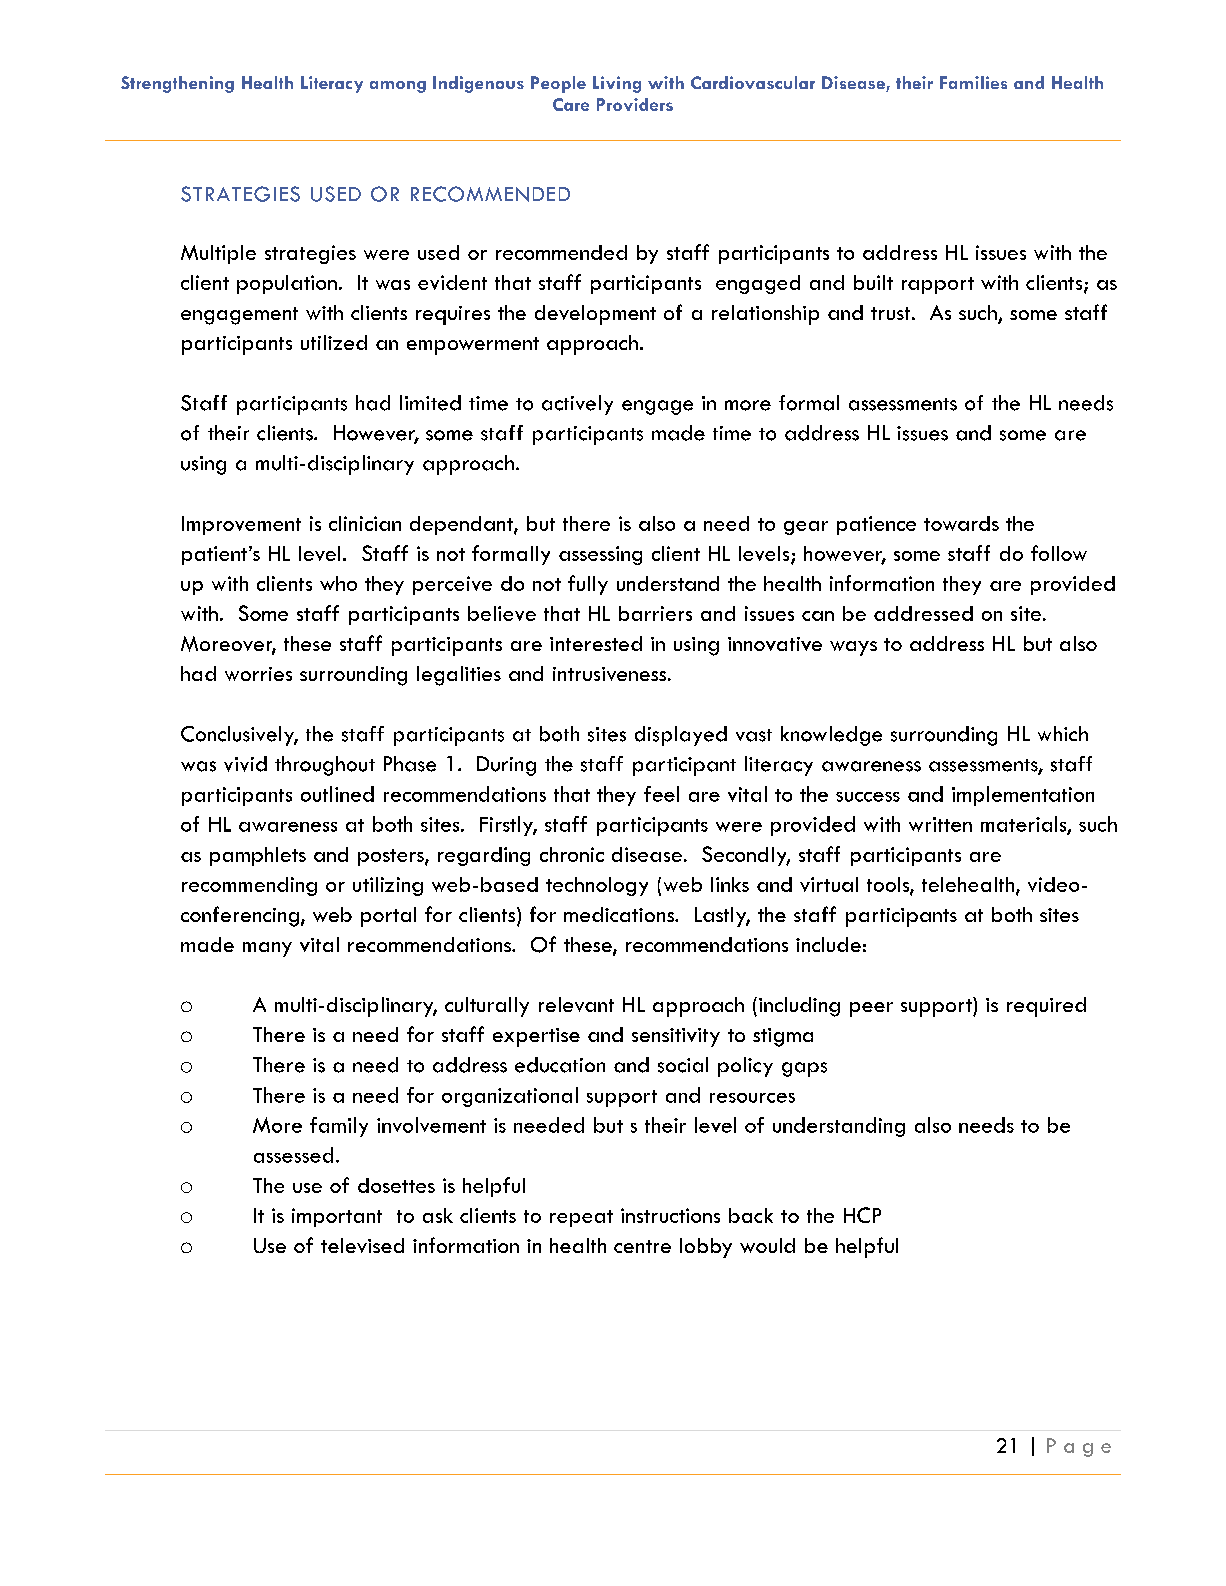  Describe the element at coordinates (177, 84) in the image. I see `Strengthening` at that location.
